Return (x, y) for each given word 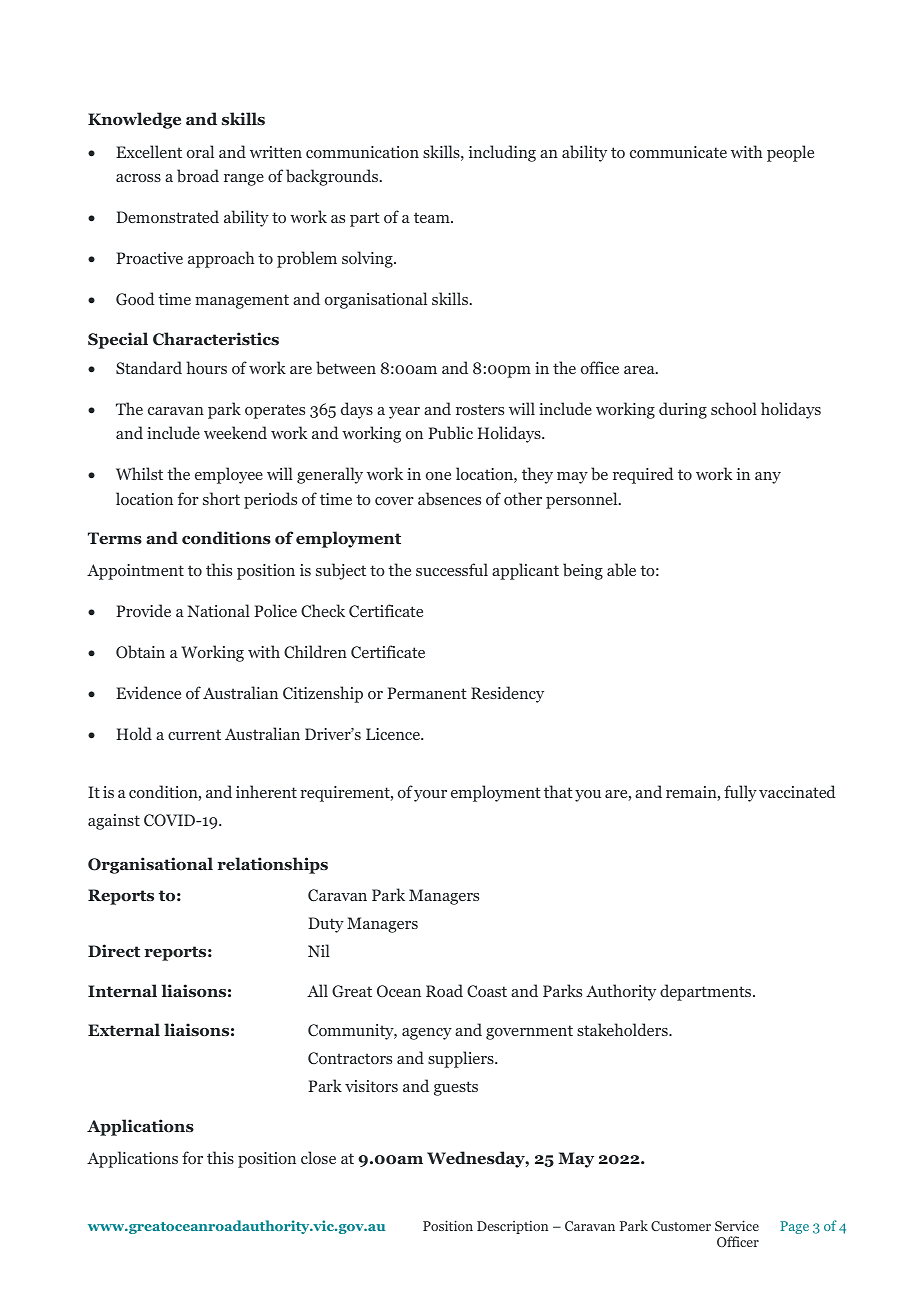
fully (740, 793)
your (430, 796)
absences (449, 499)
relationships (272, 865)
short (221, 498)
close (318, 1157)
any (768, 478)
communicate (678, 152)
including (502, 153)
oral (200, 151)
